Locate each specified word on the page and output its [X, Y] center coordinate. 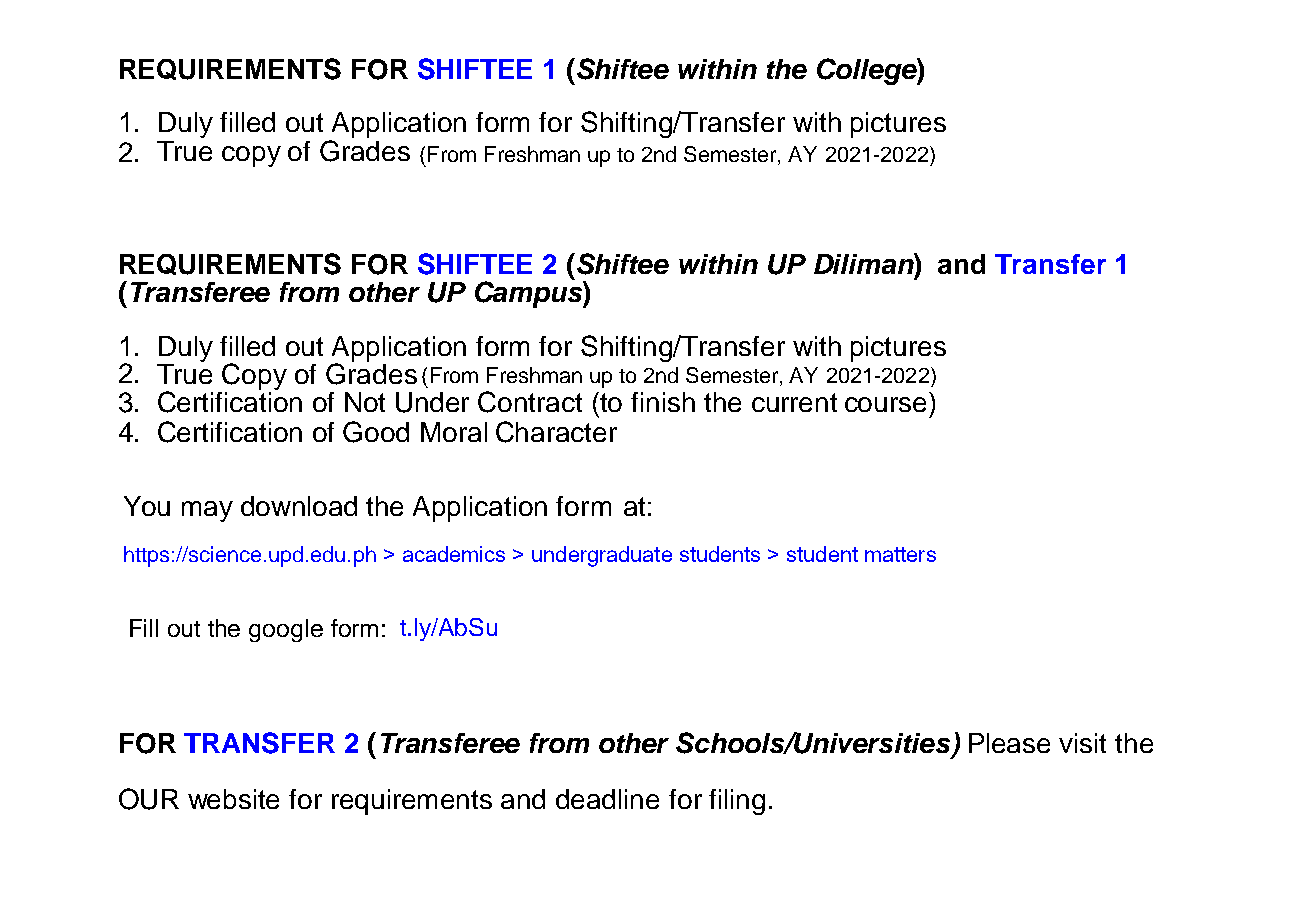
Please [1009, 743]
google [286, 630]
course [885, 404]
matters [900, 554]
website [233, 799]
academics [454, 554]
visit [1082, 743]
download [299, 506]
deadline [607, 799]
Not [365, 402]
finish [663, 402]
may [207, 511]
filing [737, 802]
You [147, 506]
